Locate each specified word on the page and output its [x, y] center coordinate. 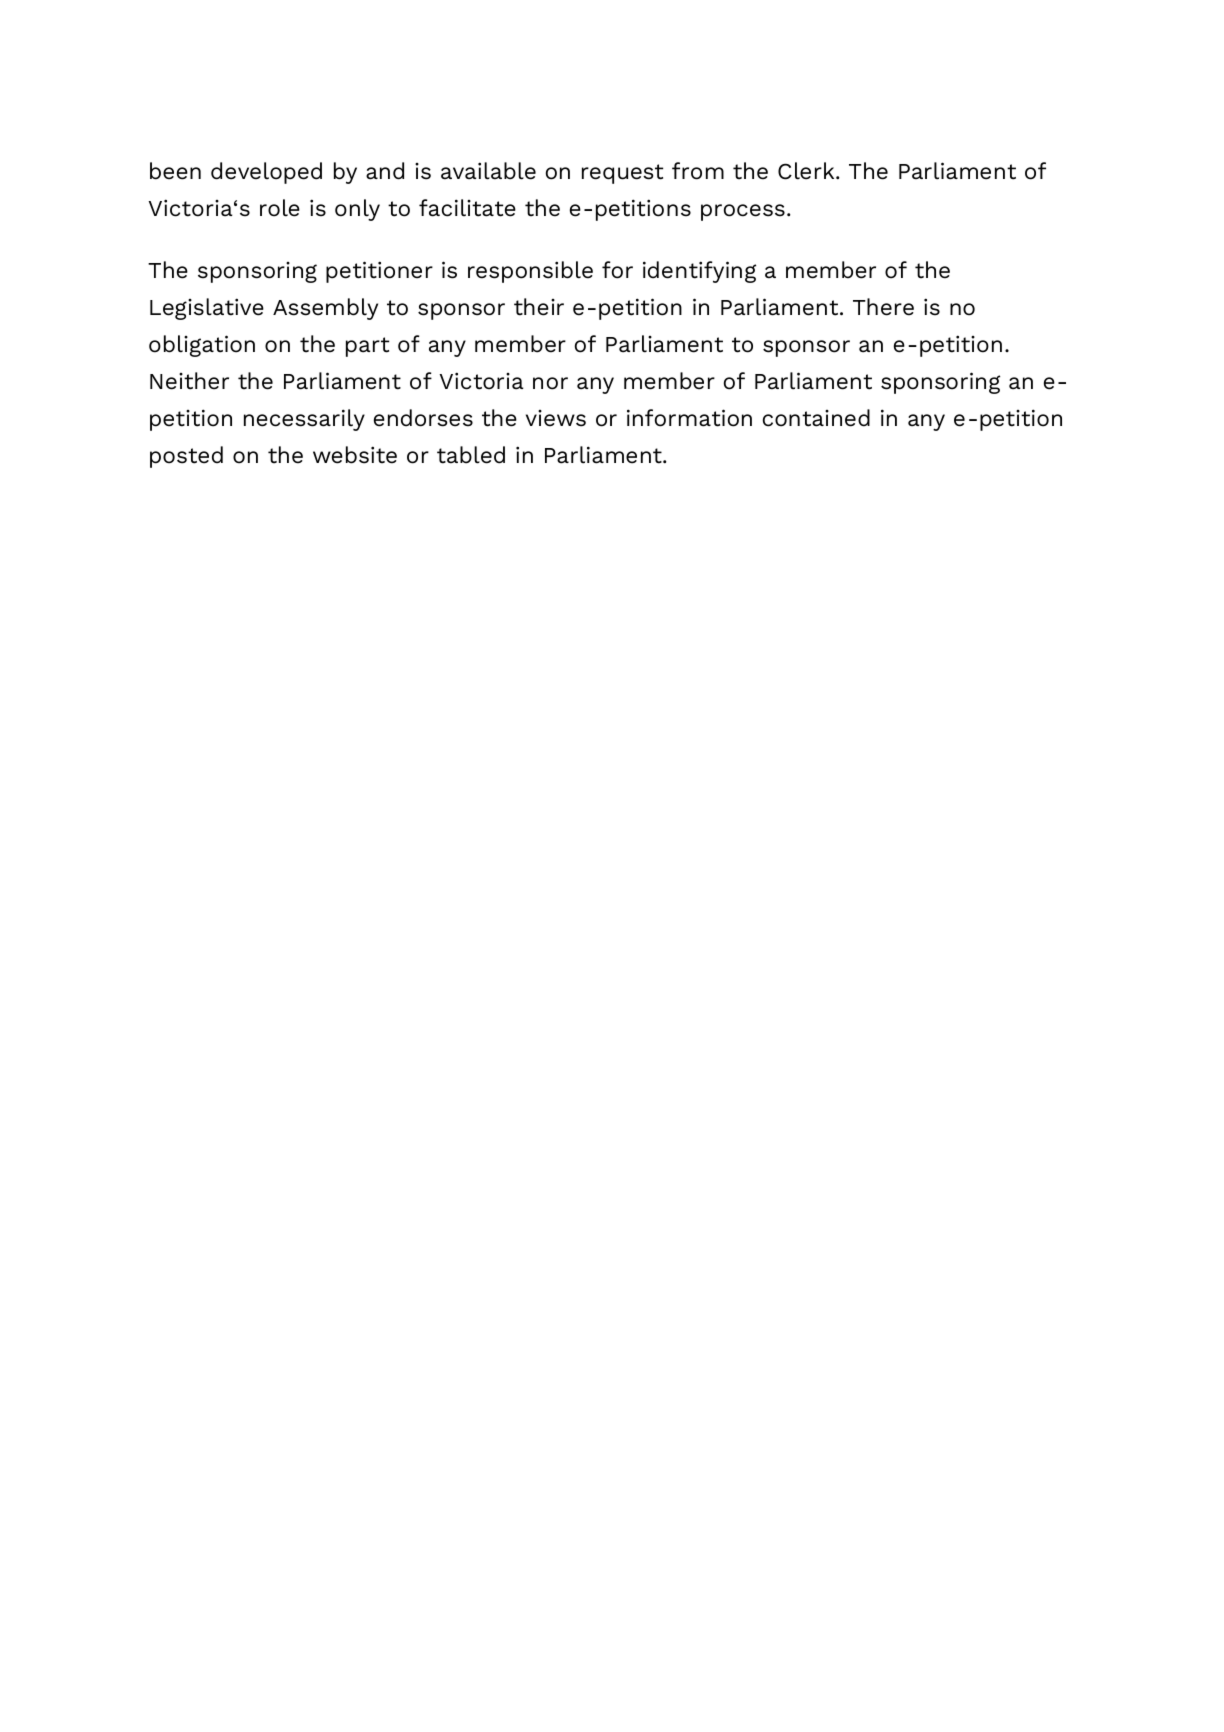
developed [266, 173]
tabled [471, 455]
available [488, 171]
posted [186, 457]
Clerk [807, 171]
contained [816, 418]
